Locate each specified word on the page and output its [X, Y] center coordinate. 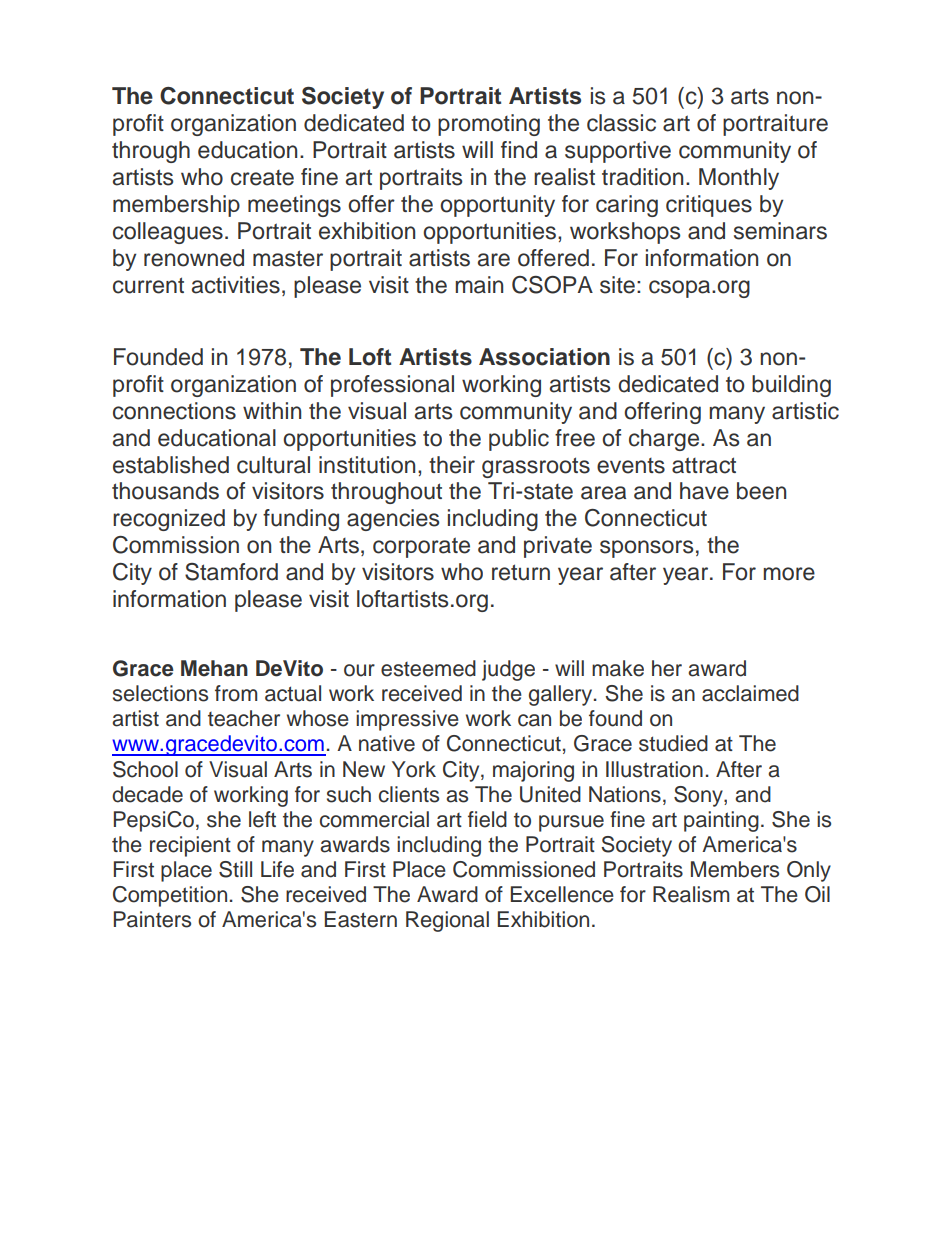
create [262, 178]
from [236, 693]
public [519, 440]
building [791, 386]
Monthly [739, 179]
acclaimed [750, 693]
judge [508, 670]
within [272, 410]
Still [235, 869]
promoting [489, 125]
